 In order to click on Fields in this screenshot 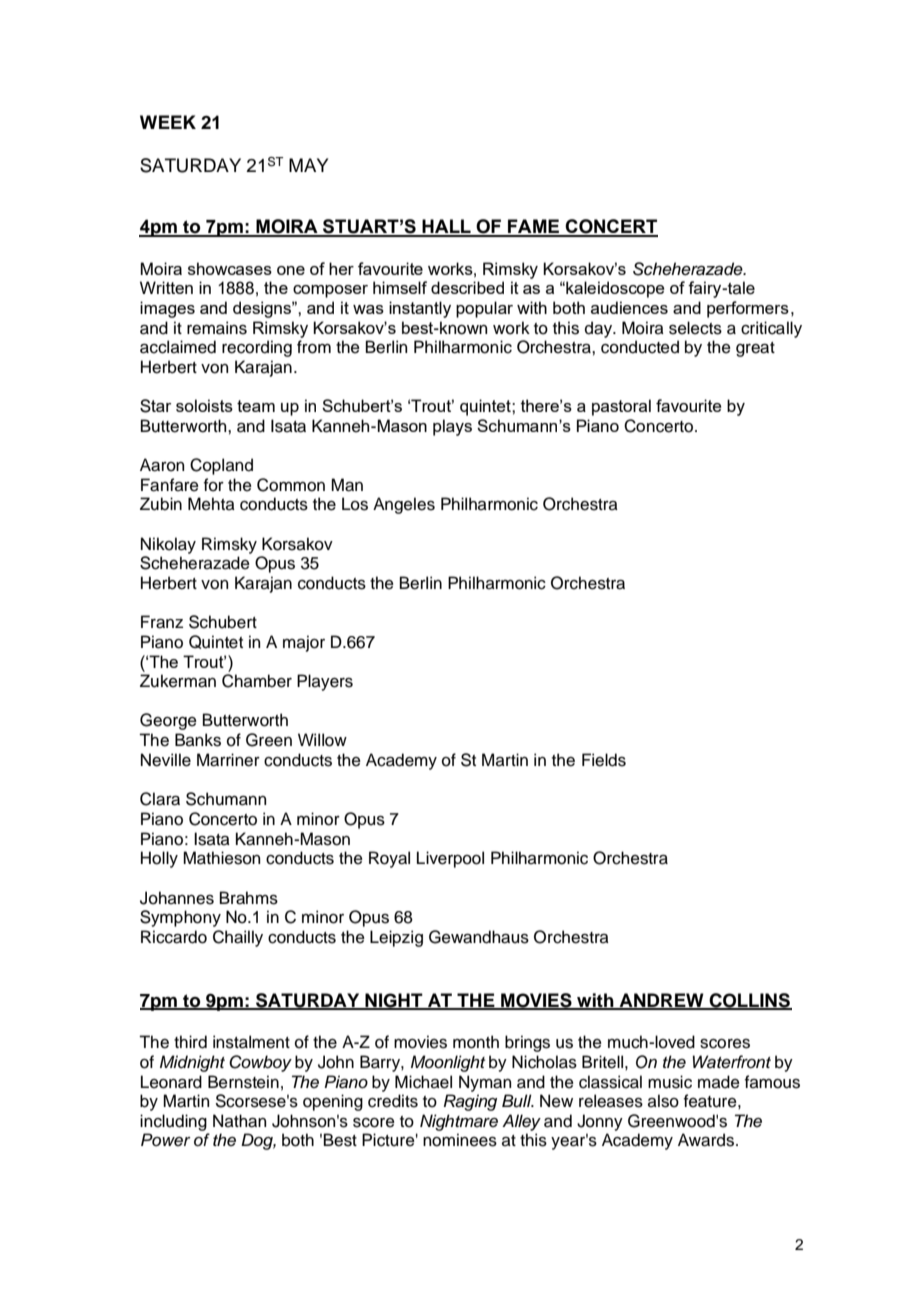, I will do `click(604, 760)`.
